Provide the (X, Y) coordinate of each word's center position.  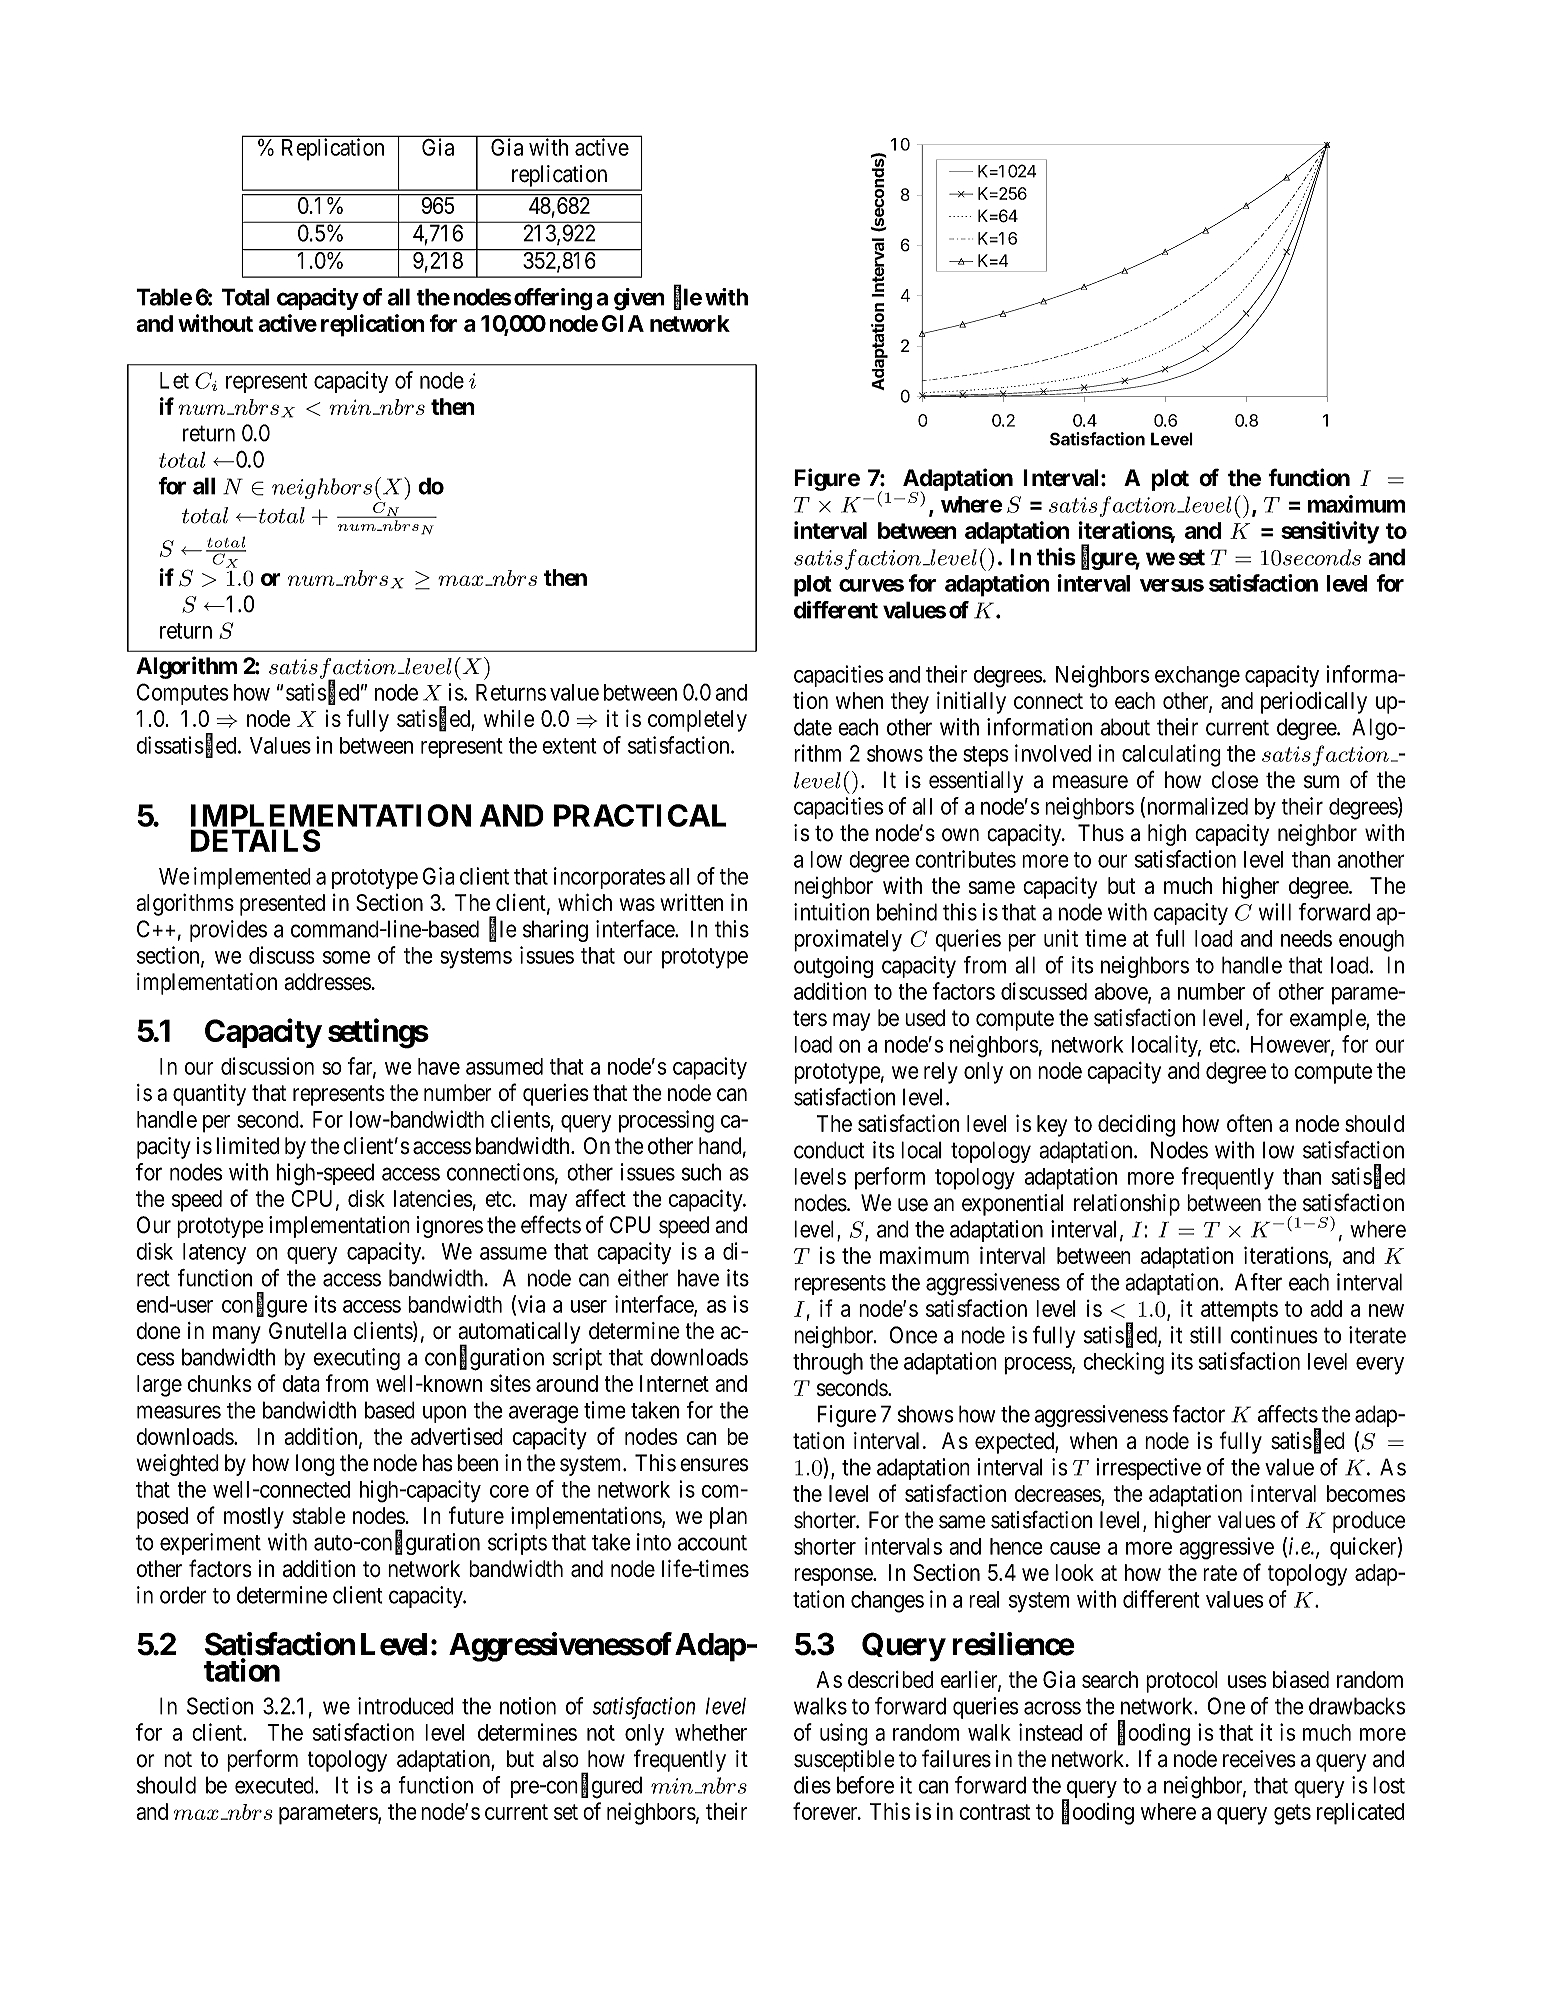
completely (697, 721)
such (701, 1172)
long (315, 1465)
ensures (714, 1465)
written (691, 902)
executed (275, 1785)
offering (553, 299)
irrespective (1148, 1469)
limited (247, 1146)
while (509, 718)
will (1275, 912)
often (1249, 1123)
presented (282, 905)
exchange (1197, 677)
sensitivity (1330, 532)
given (639, 299)
